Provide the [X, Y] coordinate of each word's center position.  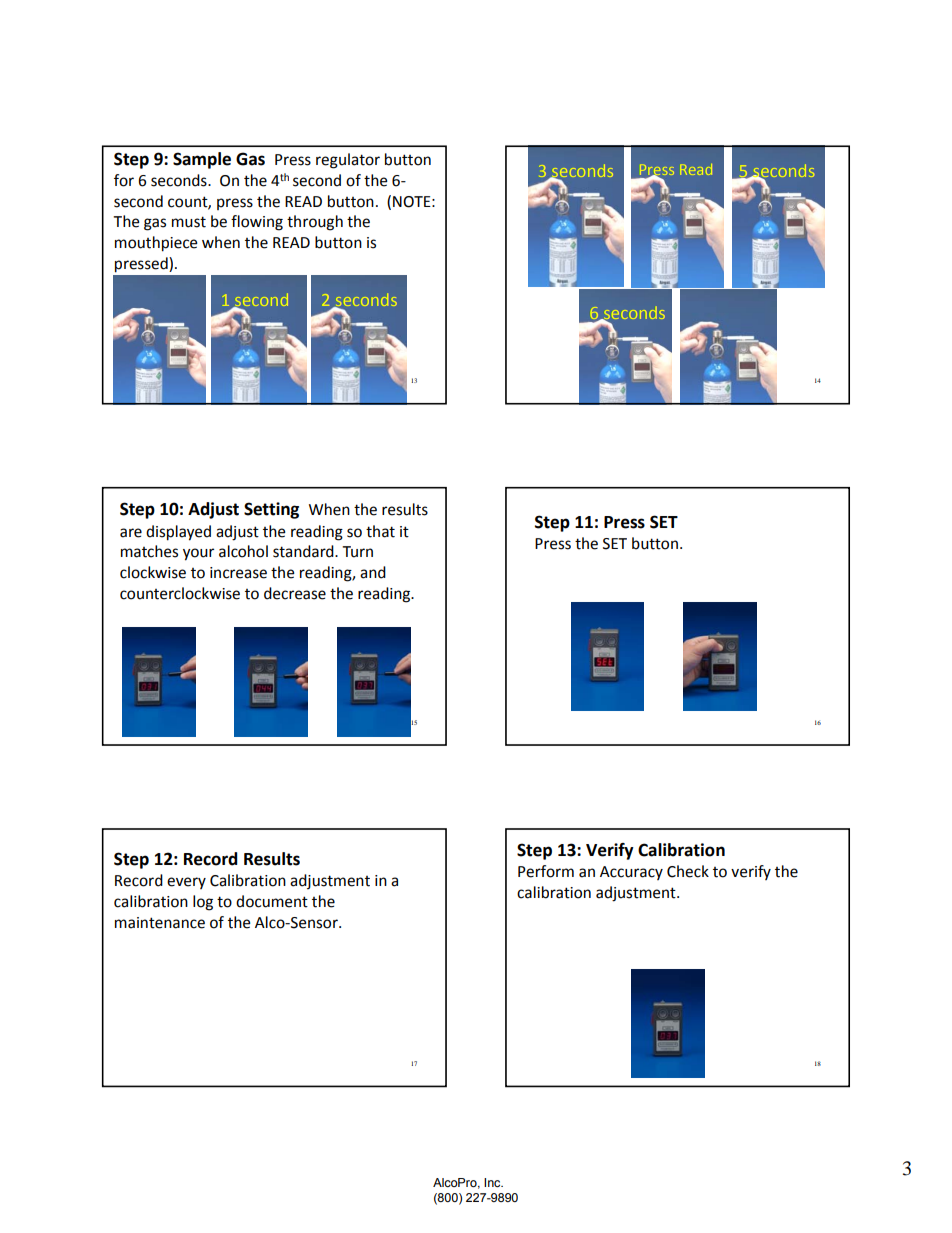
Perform [546, 871]
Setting [271, 510]
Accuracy [631, 873]
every [186, 883]
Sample [202, 160]
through [315, 223]
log [203, 903]
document [272, 901]
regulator [348, 161]
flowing [257, 223]
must [189, 222]
